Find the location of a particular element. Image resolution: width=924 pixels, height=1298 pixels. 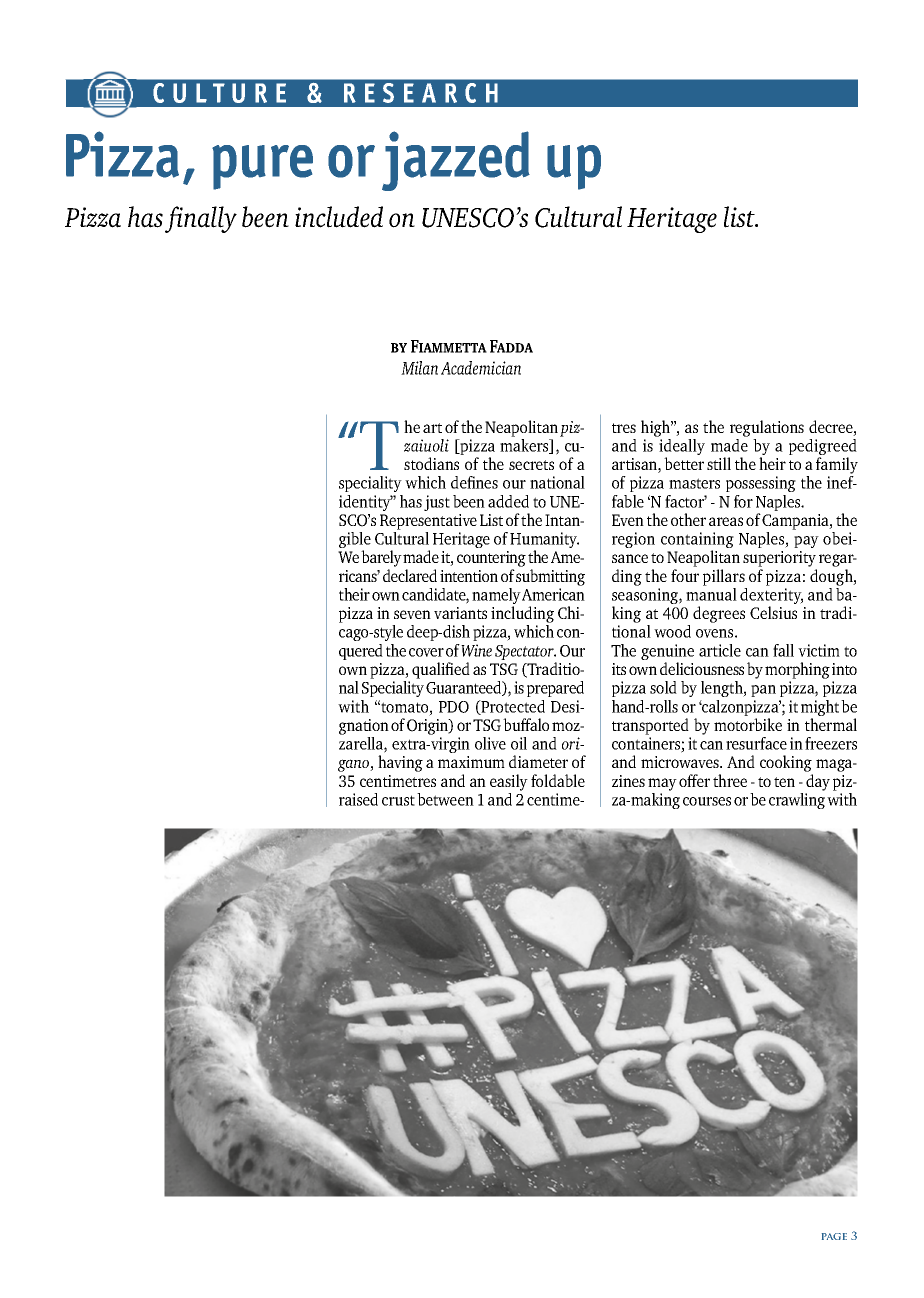

regulations is located at coordinates (767, 428).
